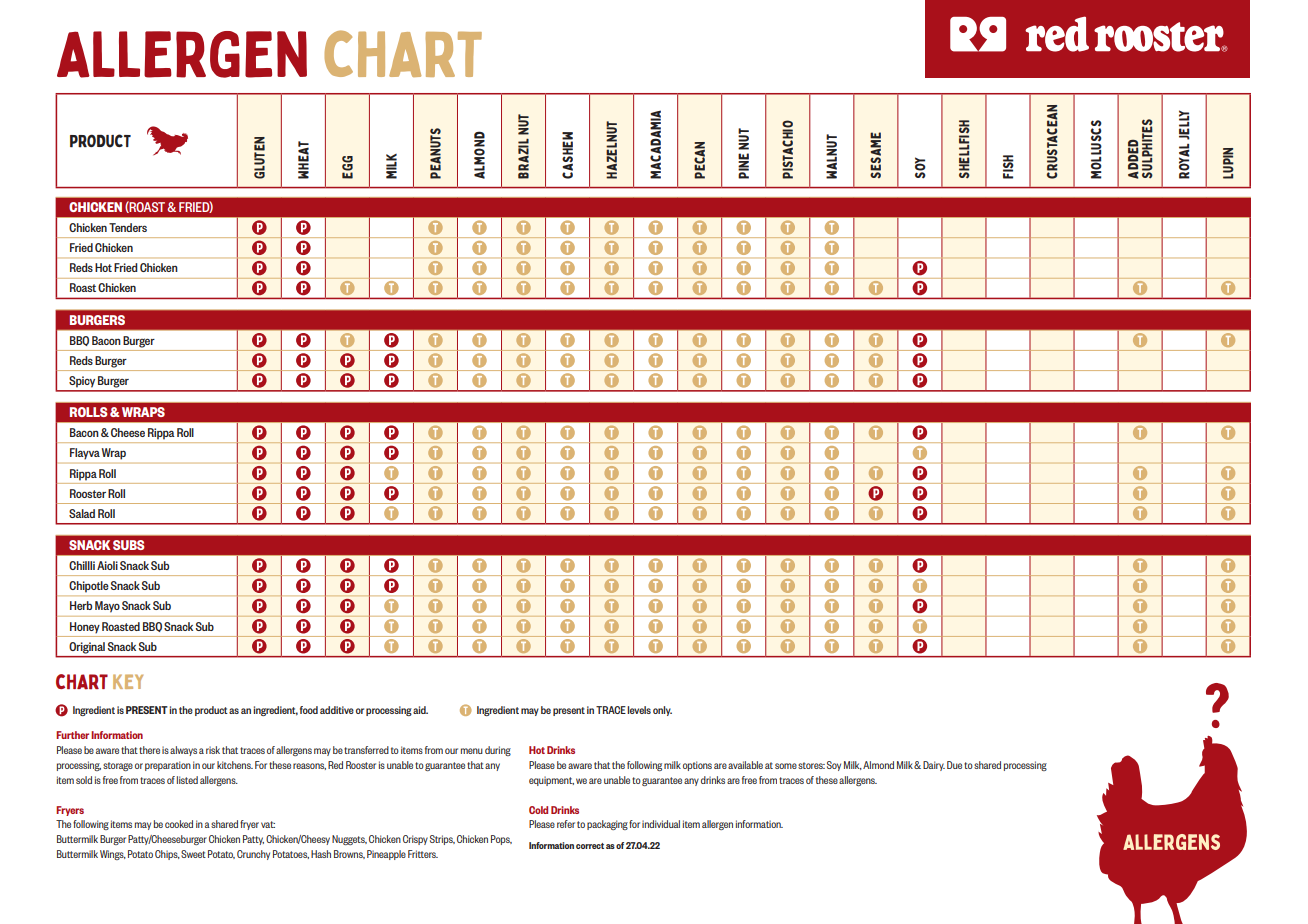  What do you see at coordinates (128, 681) in the screenshot?
I see `KEY` at bounding box center [128, 681].
